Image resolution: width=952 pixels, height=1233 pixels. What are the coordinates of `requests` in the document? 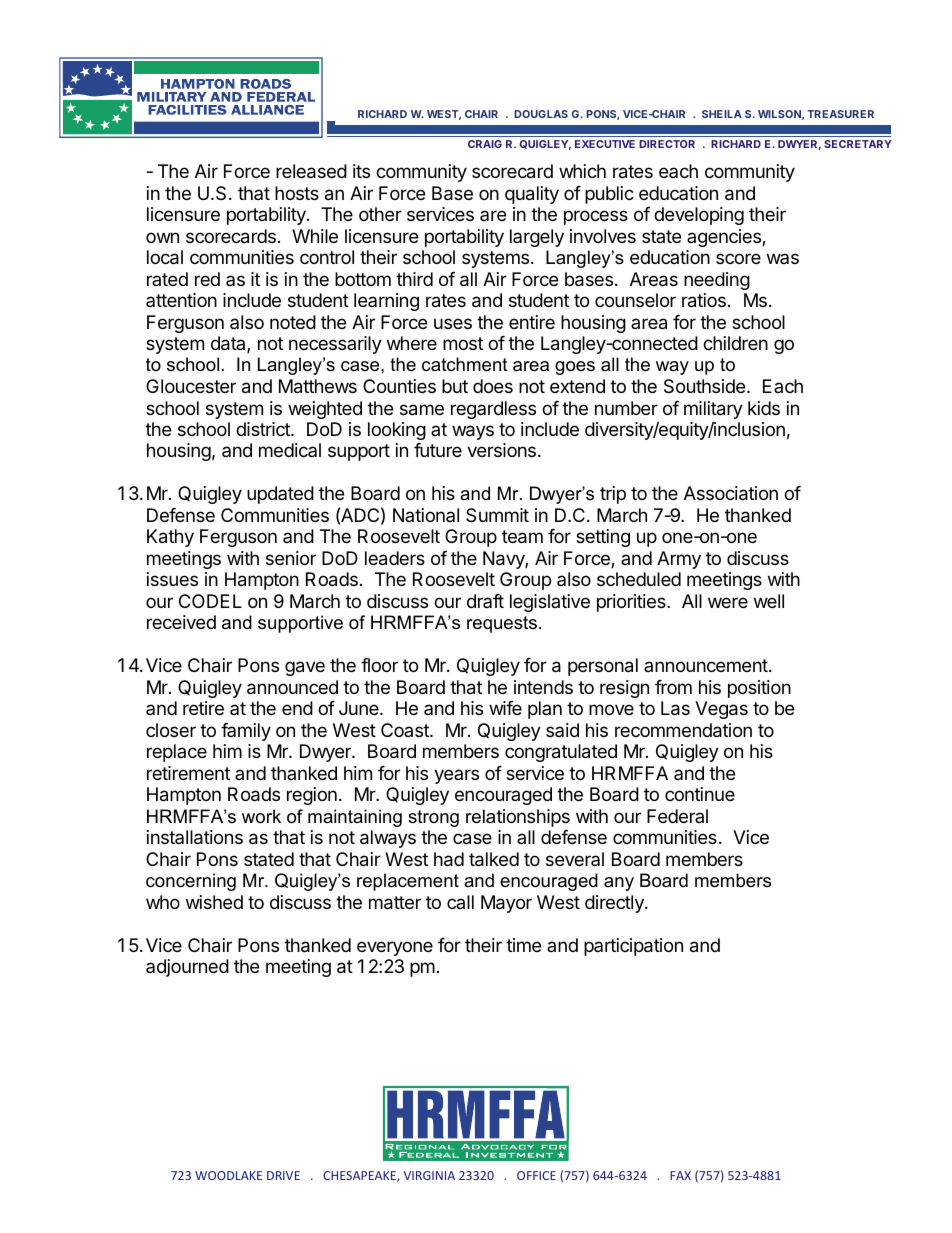 It's located at (502, 624).
